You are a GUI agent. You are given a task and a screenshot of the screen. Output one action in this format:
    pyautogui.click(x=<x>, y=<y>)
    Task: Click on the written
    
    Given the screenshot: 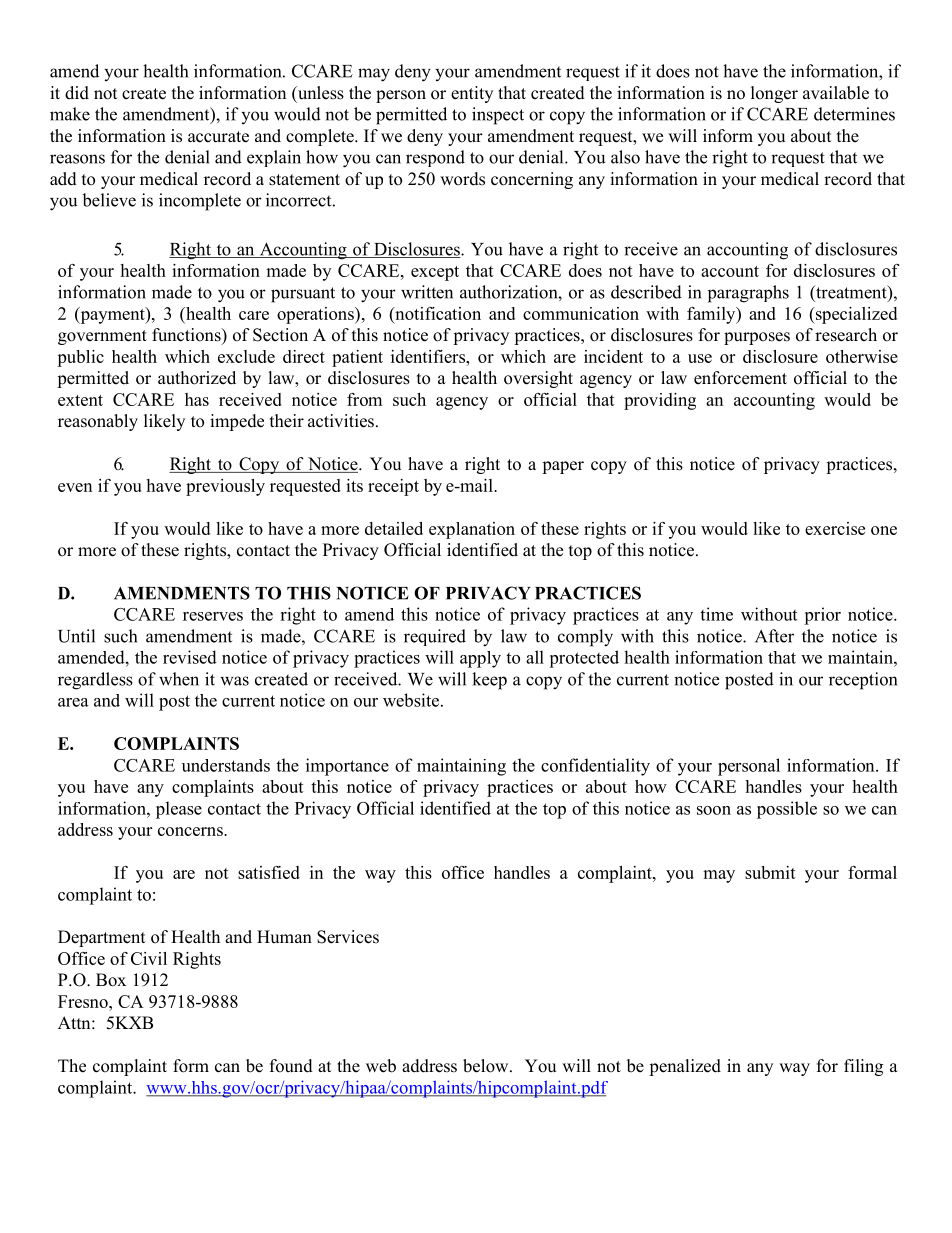 What is the action you would take?
    pyautogui.click(x=427, y=292)
